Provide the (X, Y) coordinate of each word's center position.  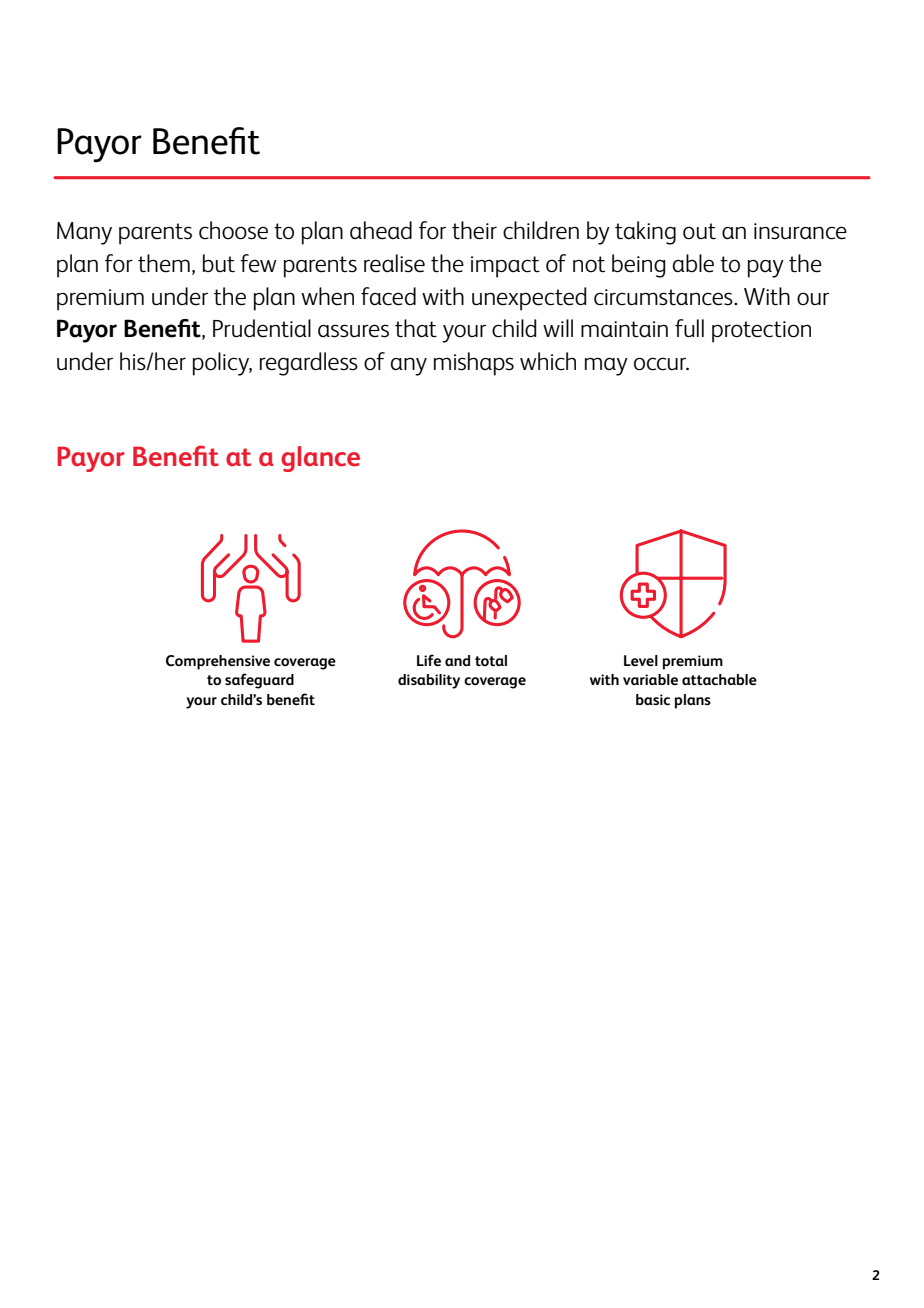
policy (222, 364)
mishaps (474, 364)
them (164, 263)
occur (661, 364)
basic (653, 699)
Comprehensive (218, 662)
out (699, 231)
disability (429, 681)
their (474, 230)
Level (641, 660)
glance (320, 459)
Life (429, 660)
